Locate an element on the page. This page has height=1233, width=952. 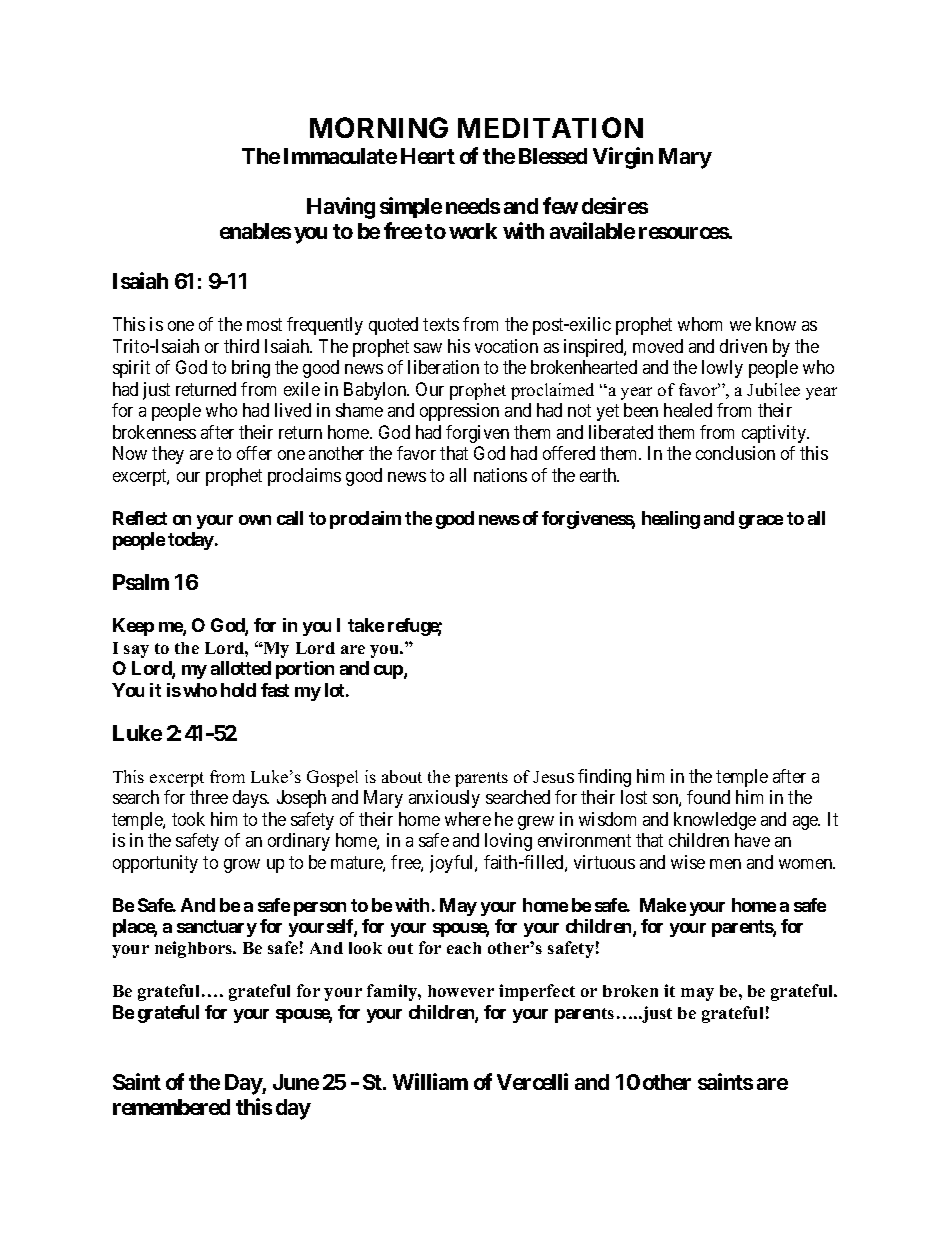
oppression is located at coordinates (459, 412).
